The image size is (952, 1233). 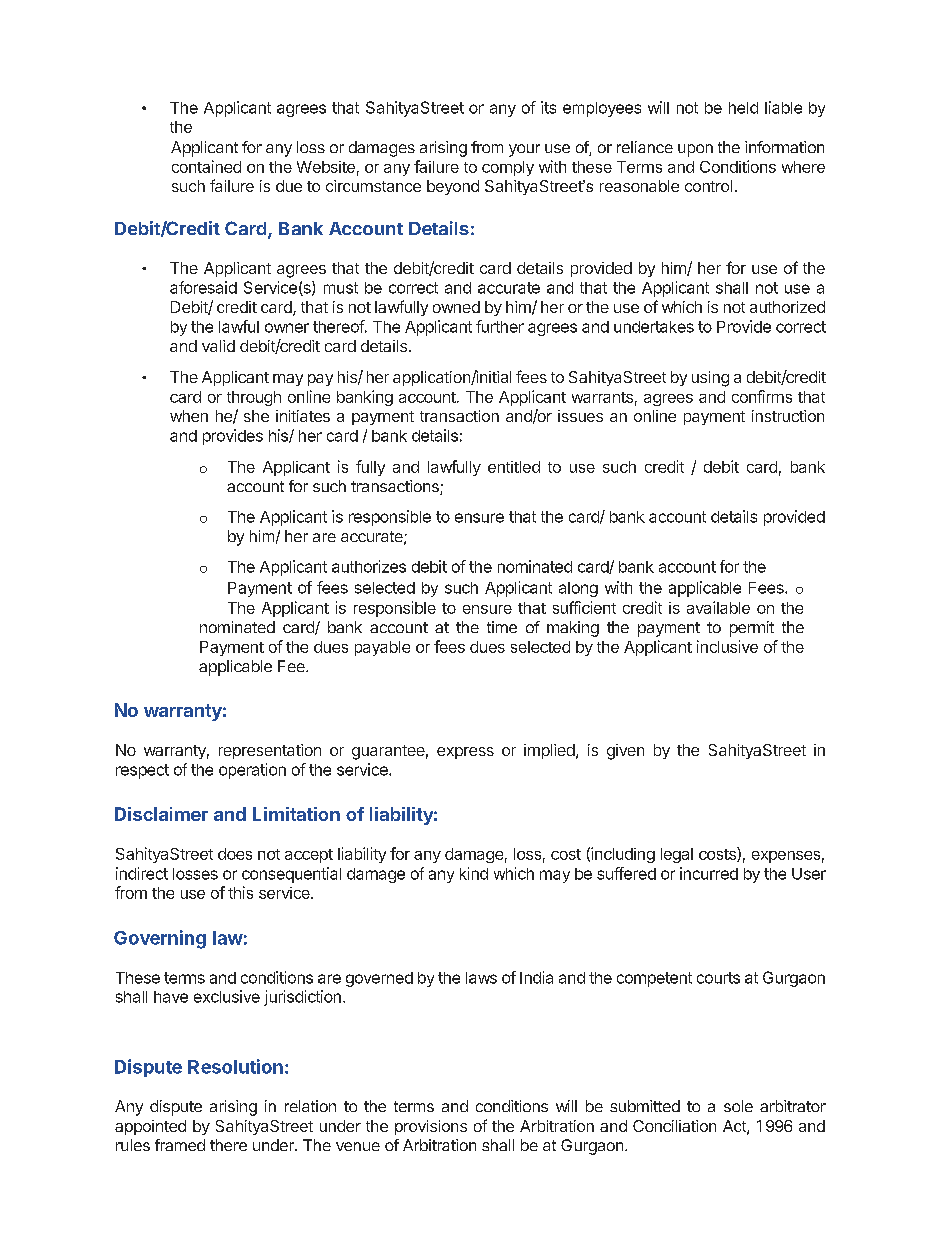 What do you see at coordinates (508, 168) in the screenshot?
I see `comply` at bounding box center [508, 168].
